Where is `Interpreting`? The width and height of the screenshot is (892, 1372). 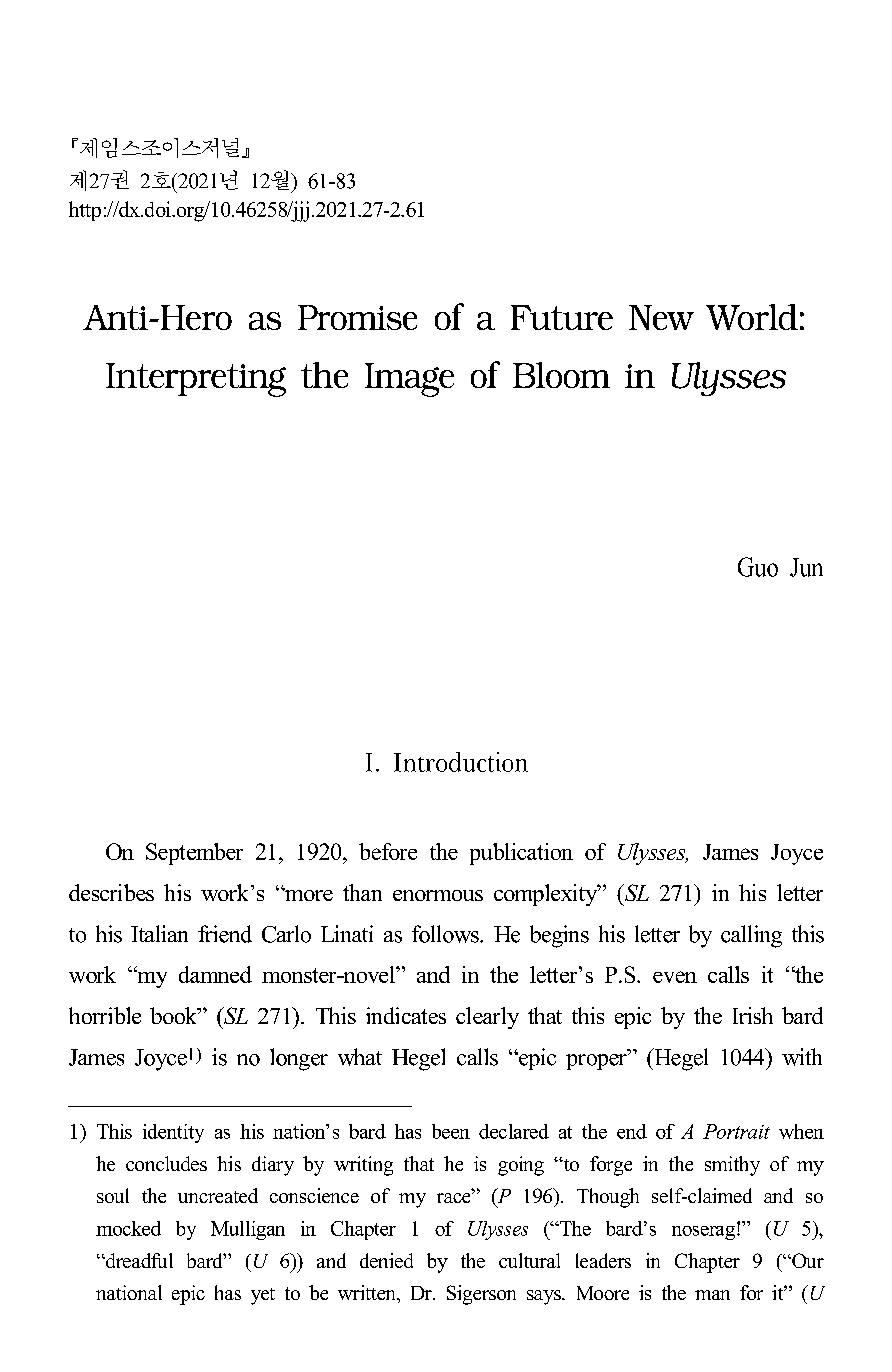
Interpreting is located at coordinates (196, 380).
